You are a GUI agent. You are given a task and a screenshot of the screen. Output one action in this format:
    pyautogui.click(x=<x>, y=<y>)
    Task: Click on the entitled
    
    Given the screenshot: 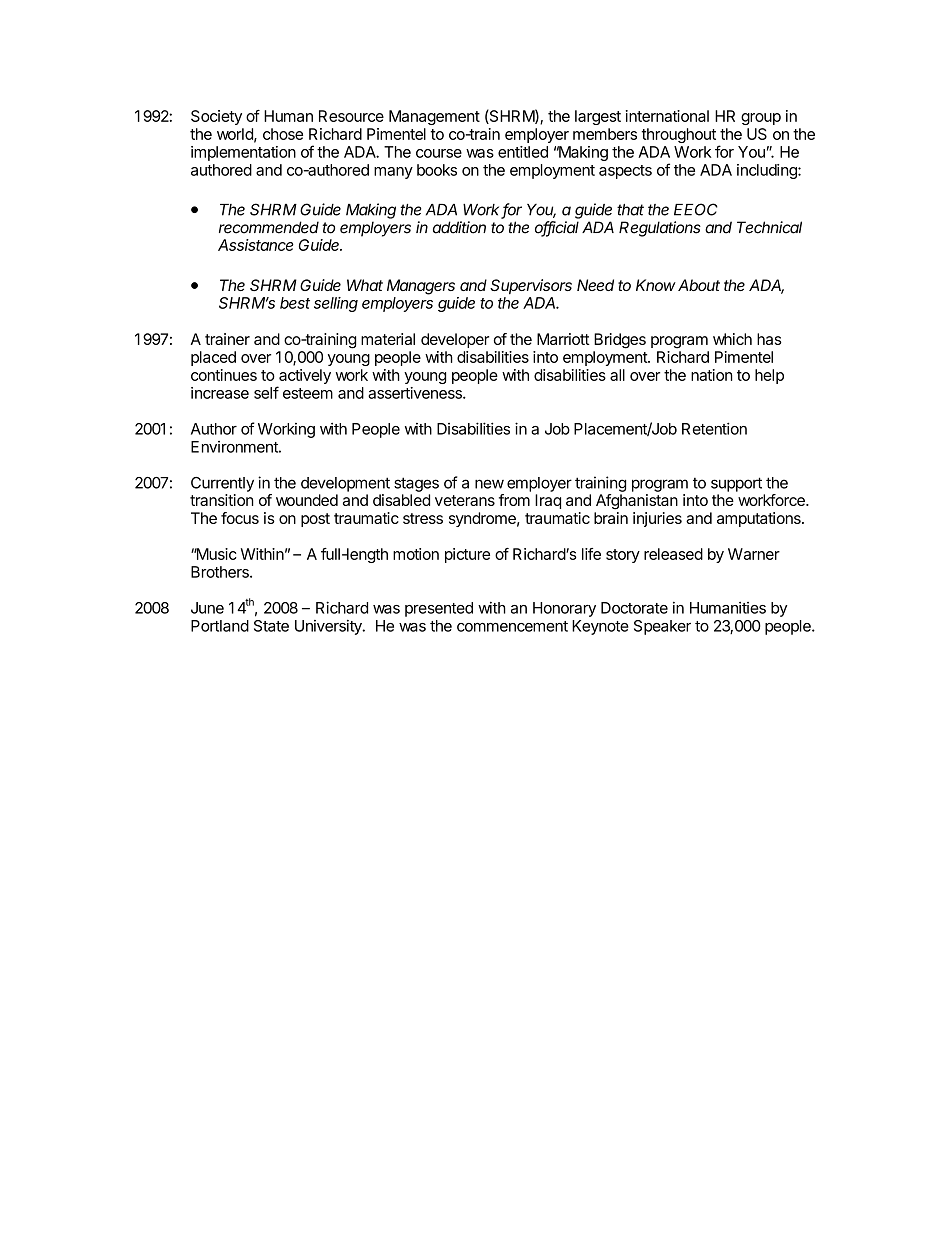 What is the action you would take?
    pyautogui.click(x=523, y=152)
